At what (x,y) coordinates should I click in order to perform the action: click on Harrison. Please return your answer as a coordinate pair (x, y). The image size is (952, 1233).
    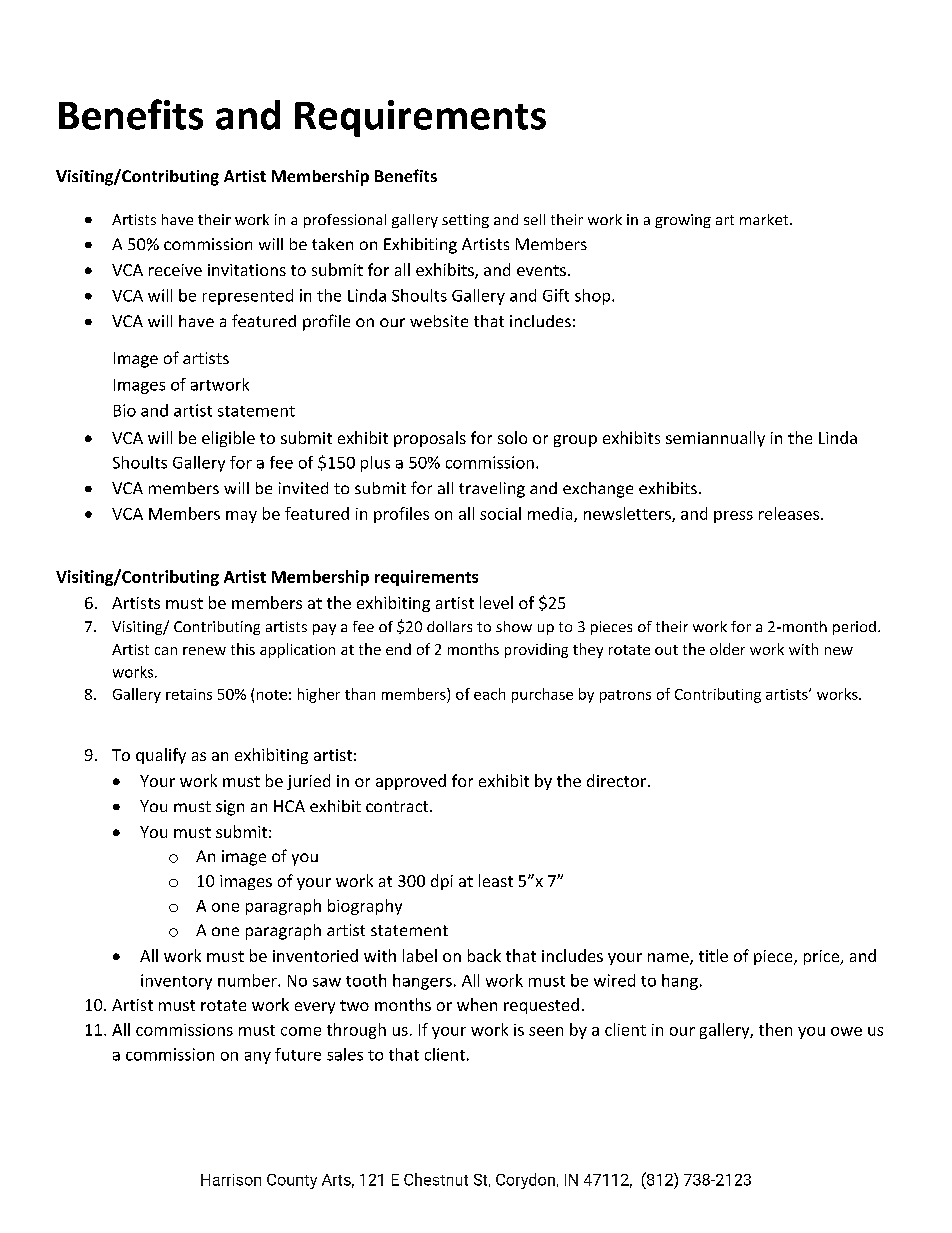
    Looking at the image, I should click on (231, 1180).
